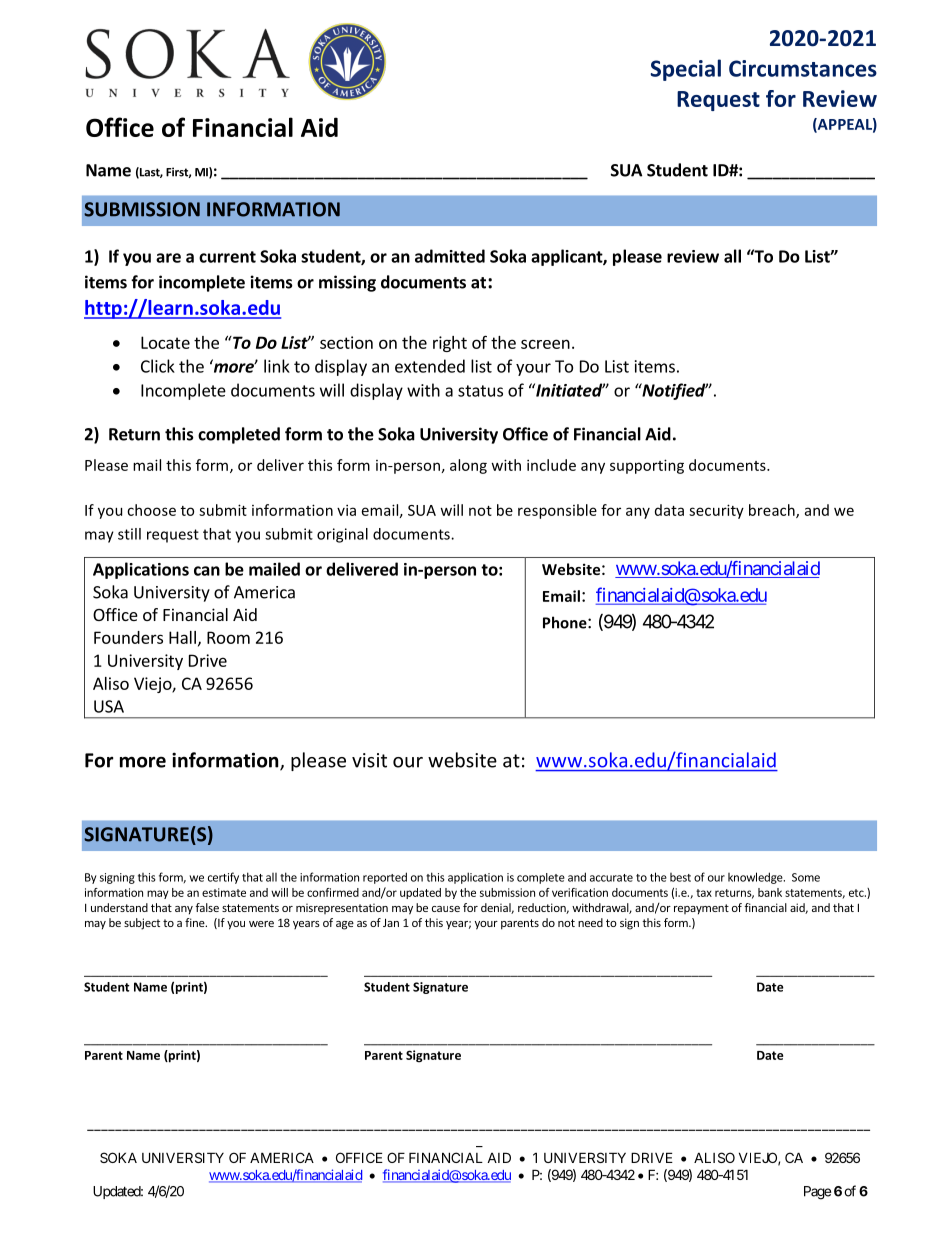 The height and width of the screenshot is (1233, 952). I want to click on Special, so click(686, 70).
